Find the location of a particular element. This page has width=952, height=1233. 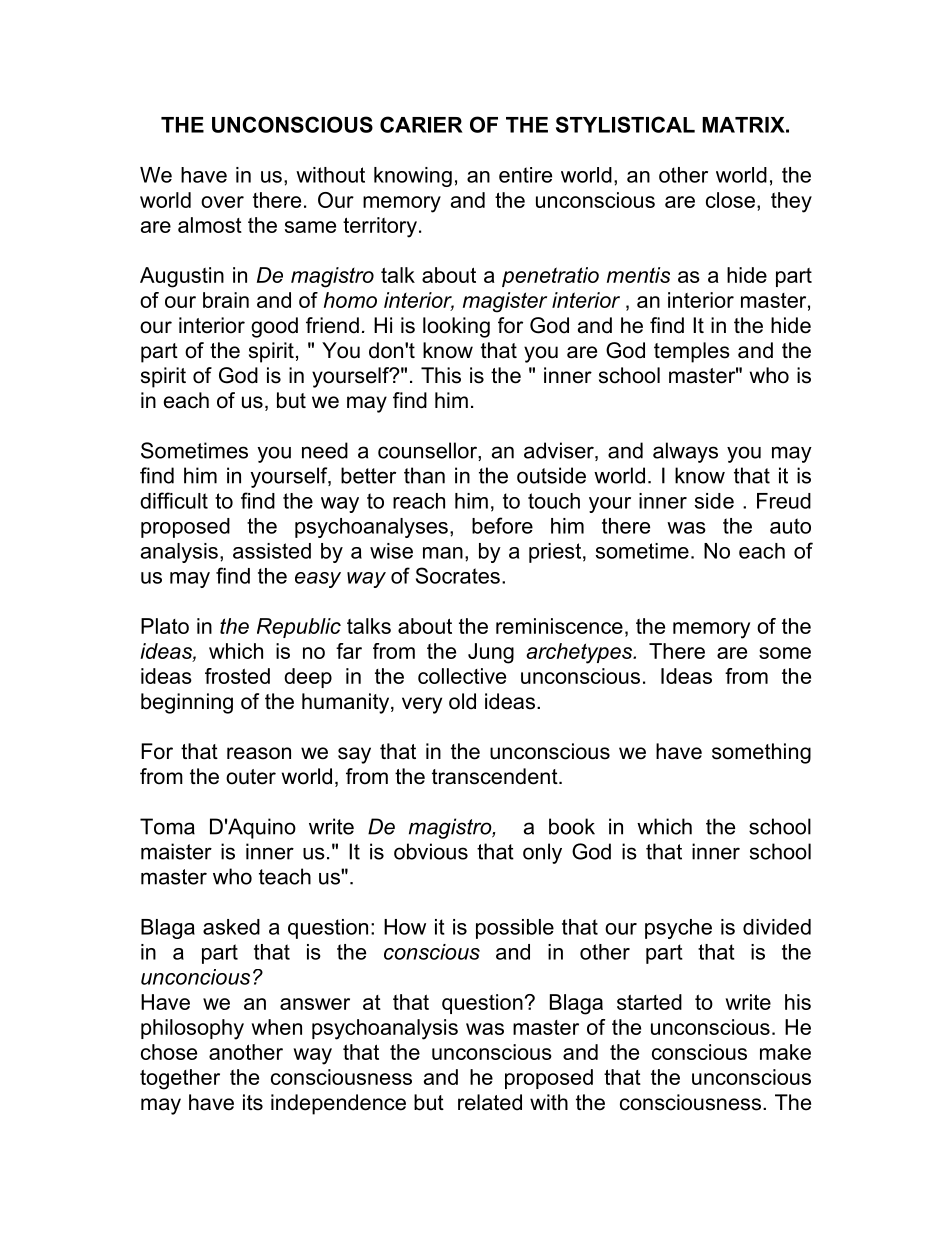

frosted is located at coordinates (237, 676).
